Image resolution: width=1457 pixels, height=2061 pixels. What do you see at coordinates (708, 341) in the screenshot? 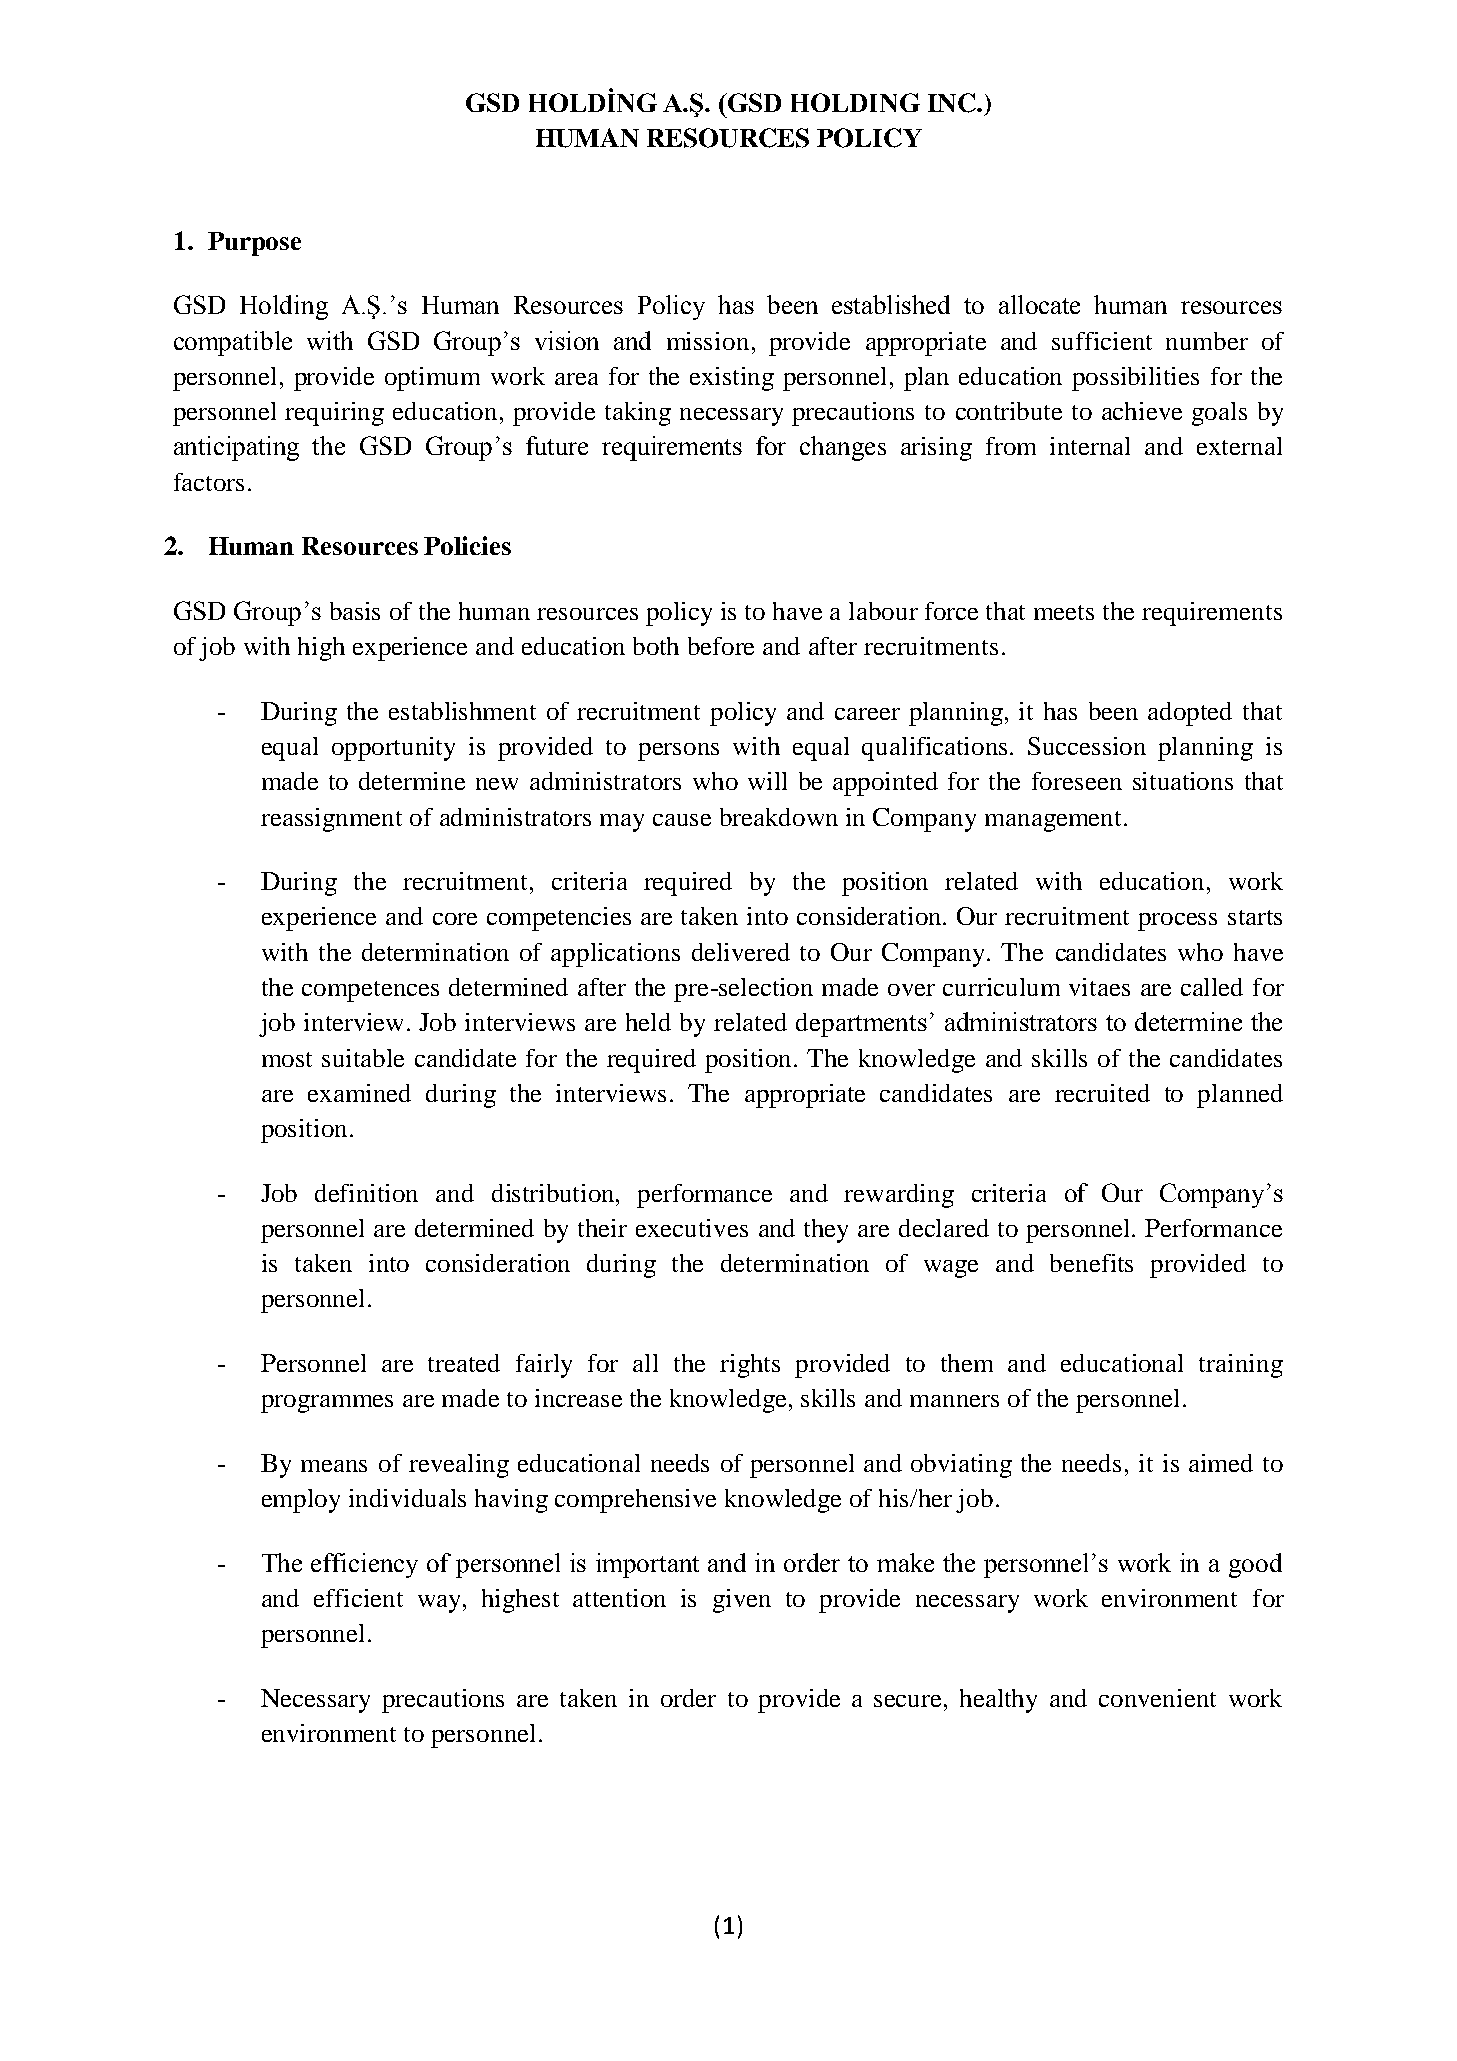
I see `mission` at bounding box center [708, 341].
